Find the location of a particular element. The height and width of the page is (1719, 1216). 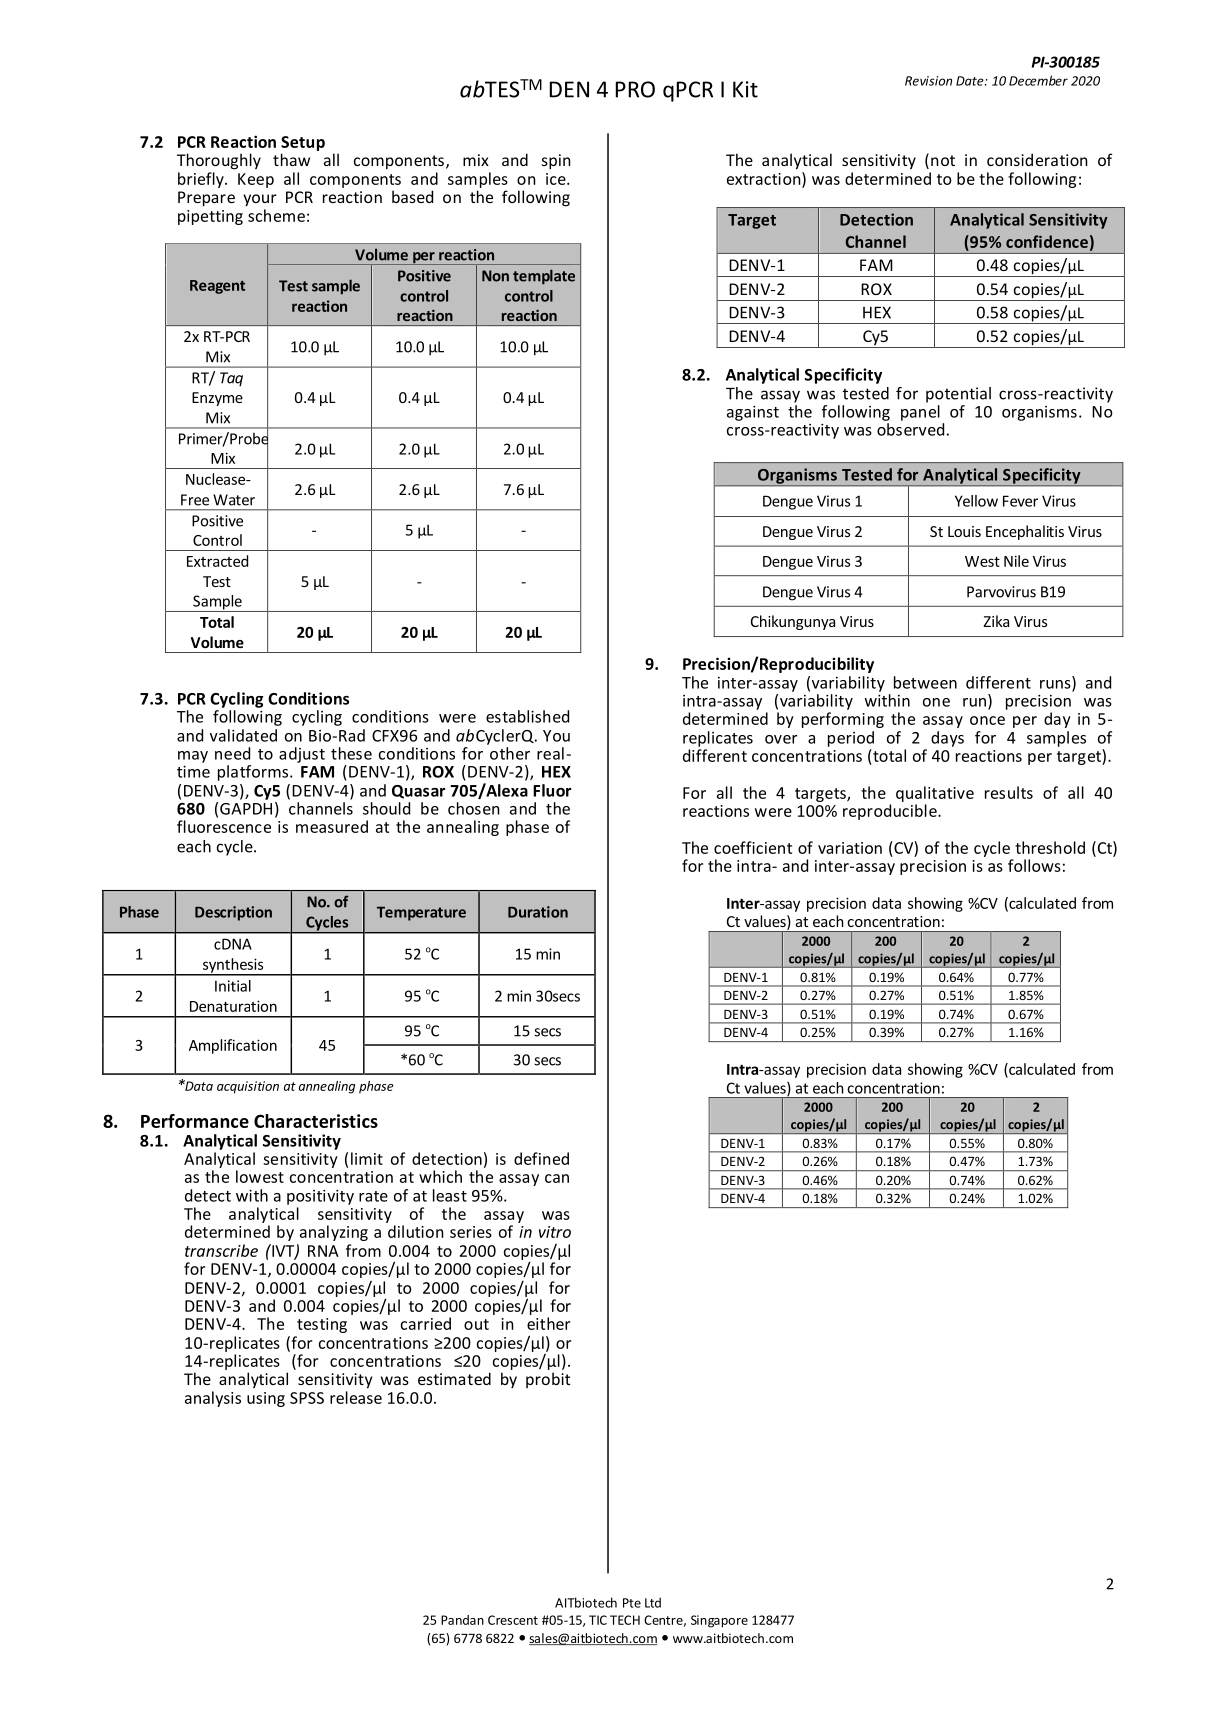

Duration is located at coordinates (538, 912).
